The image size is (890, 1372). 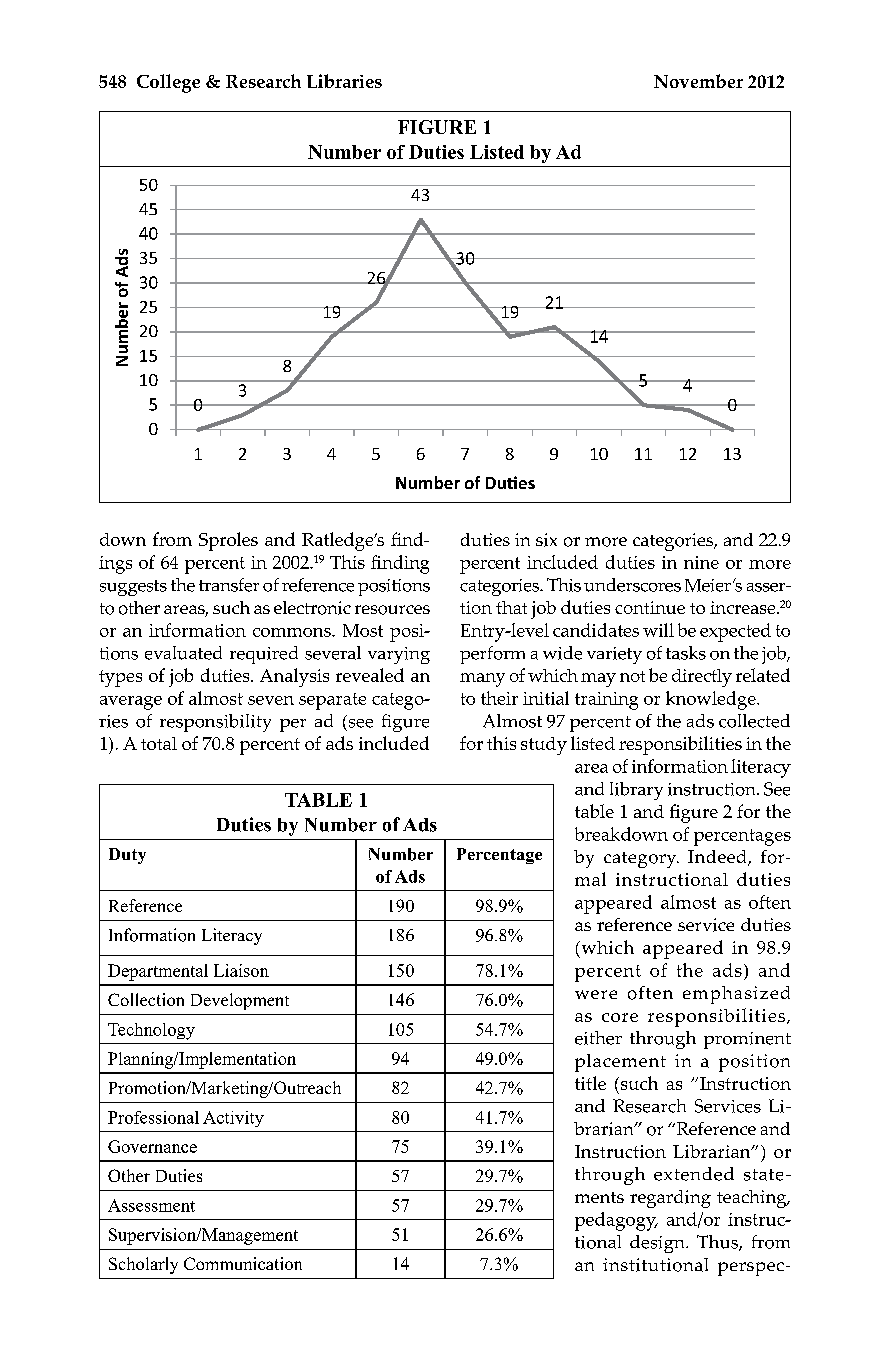 What do you see at coordinates (701, 562) in the image?
I see `nine` at bounding box center [701, 562].
